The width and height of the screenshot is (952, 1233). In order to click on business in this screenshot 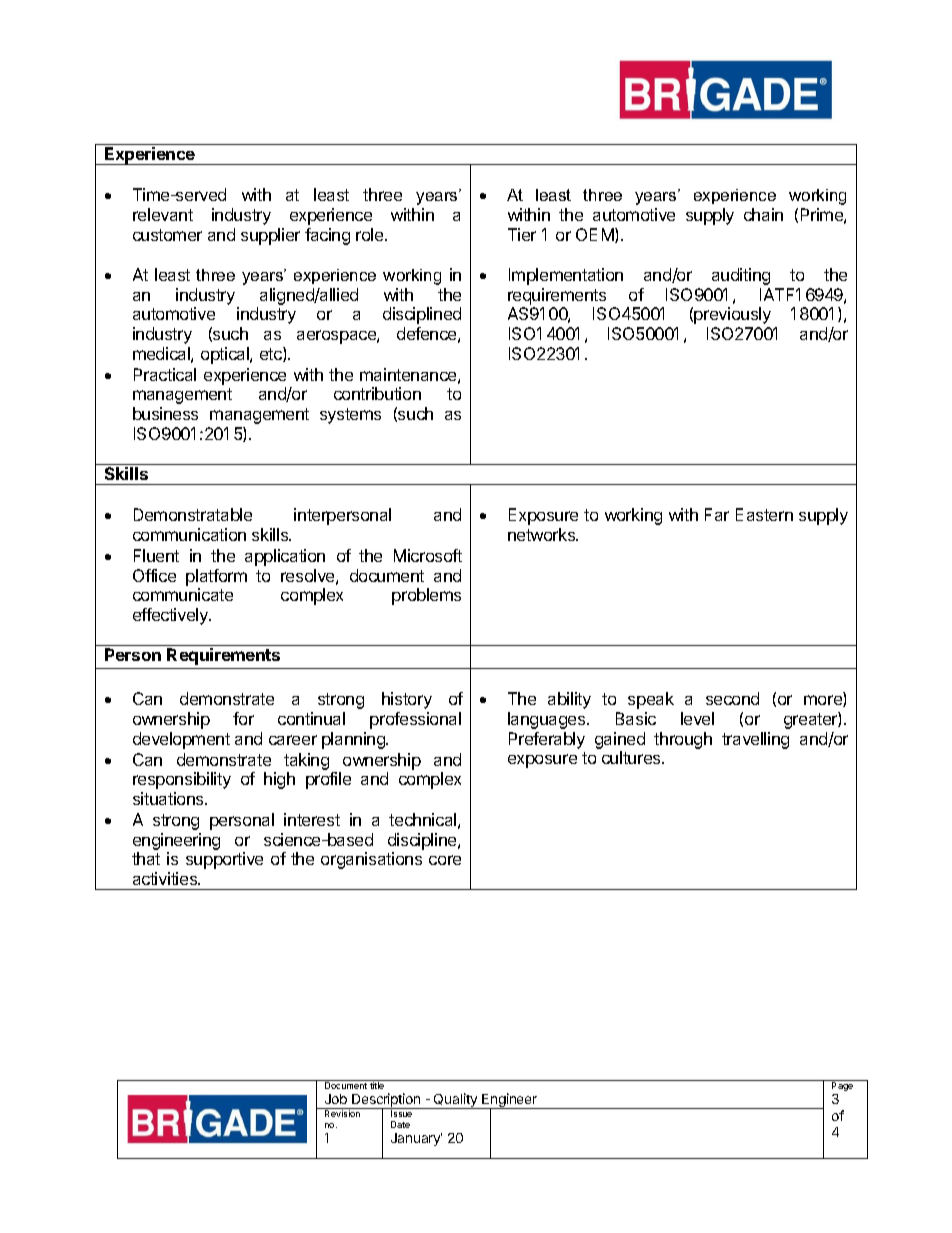, I will do `click(165, 413)`.
